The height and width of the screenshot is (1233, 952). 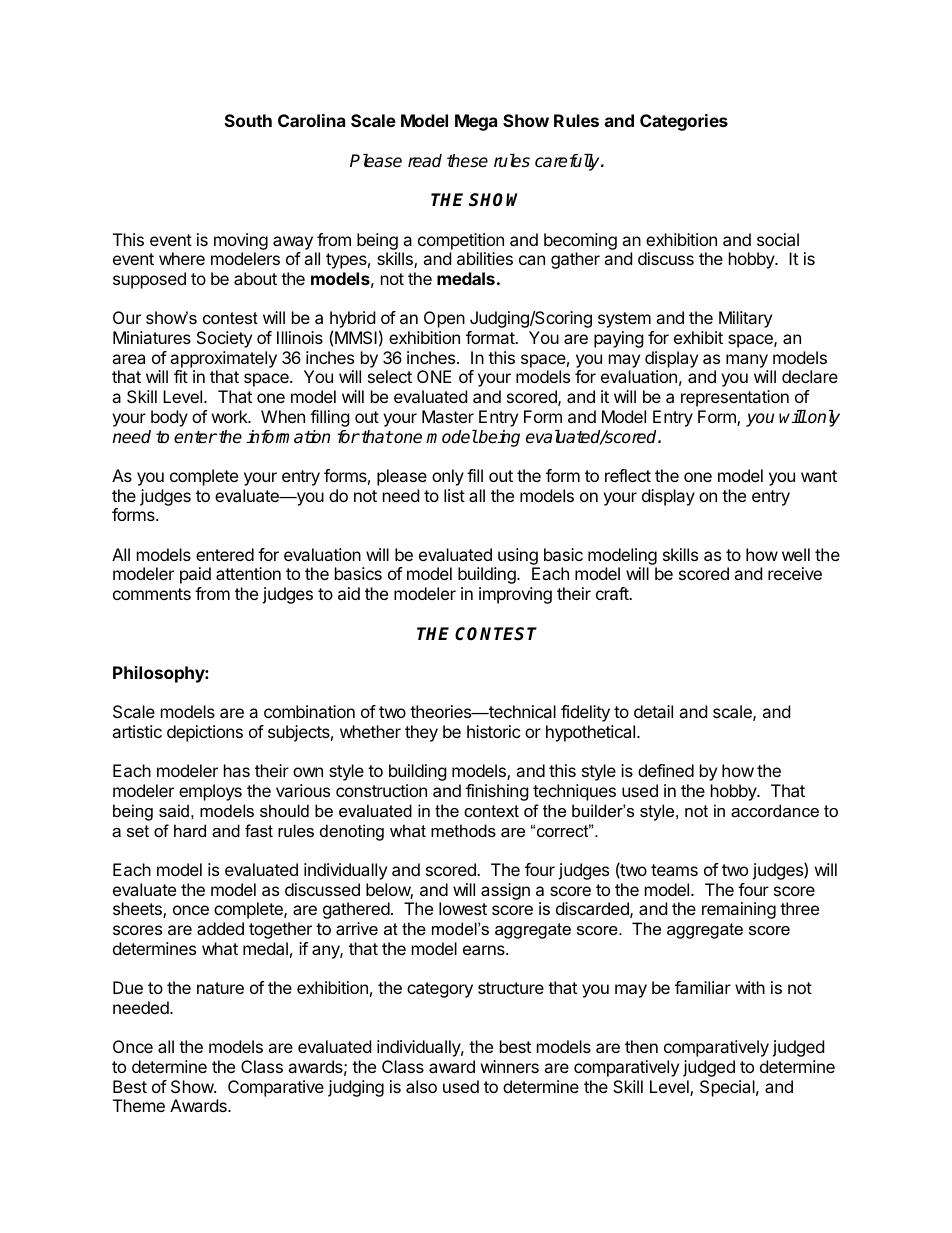 I want to click on winners, so click(x=510, y=1066).
